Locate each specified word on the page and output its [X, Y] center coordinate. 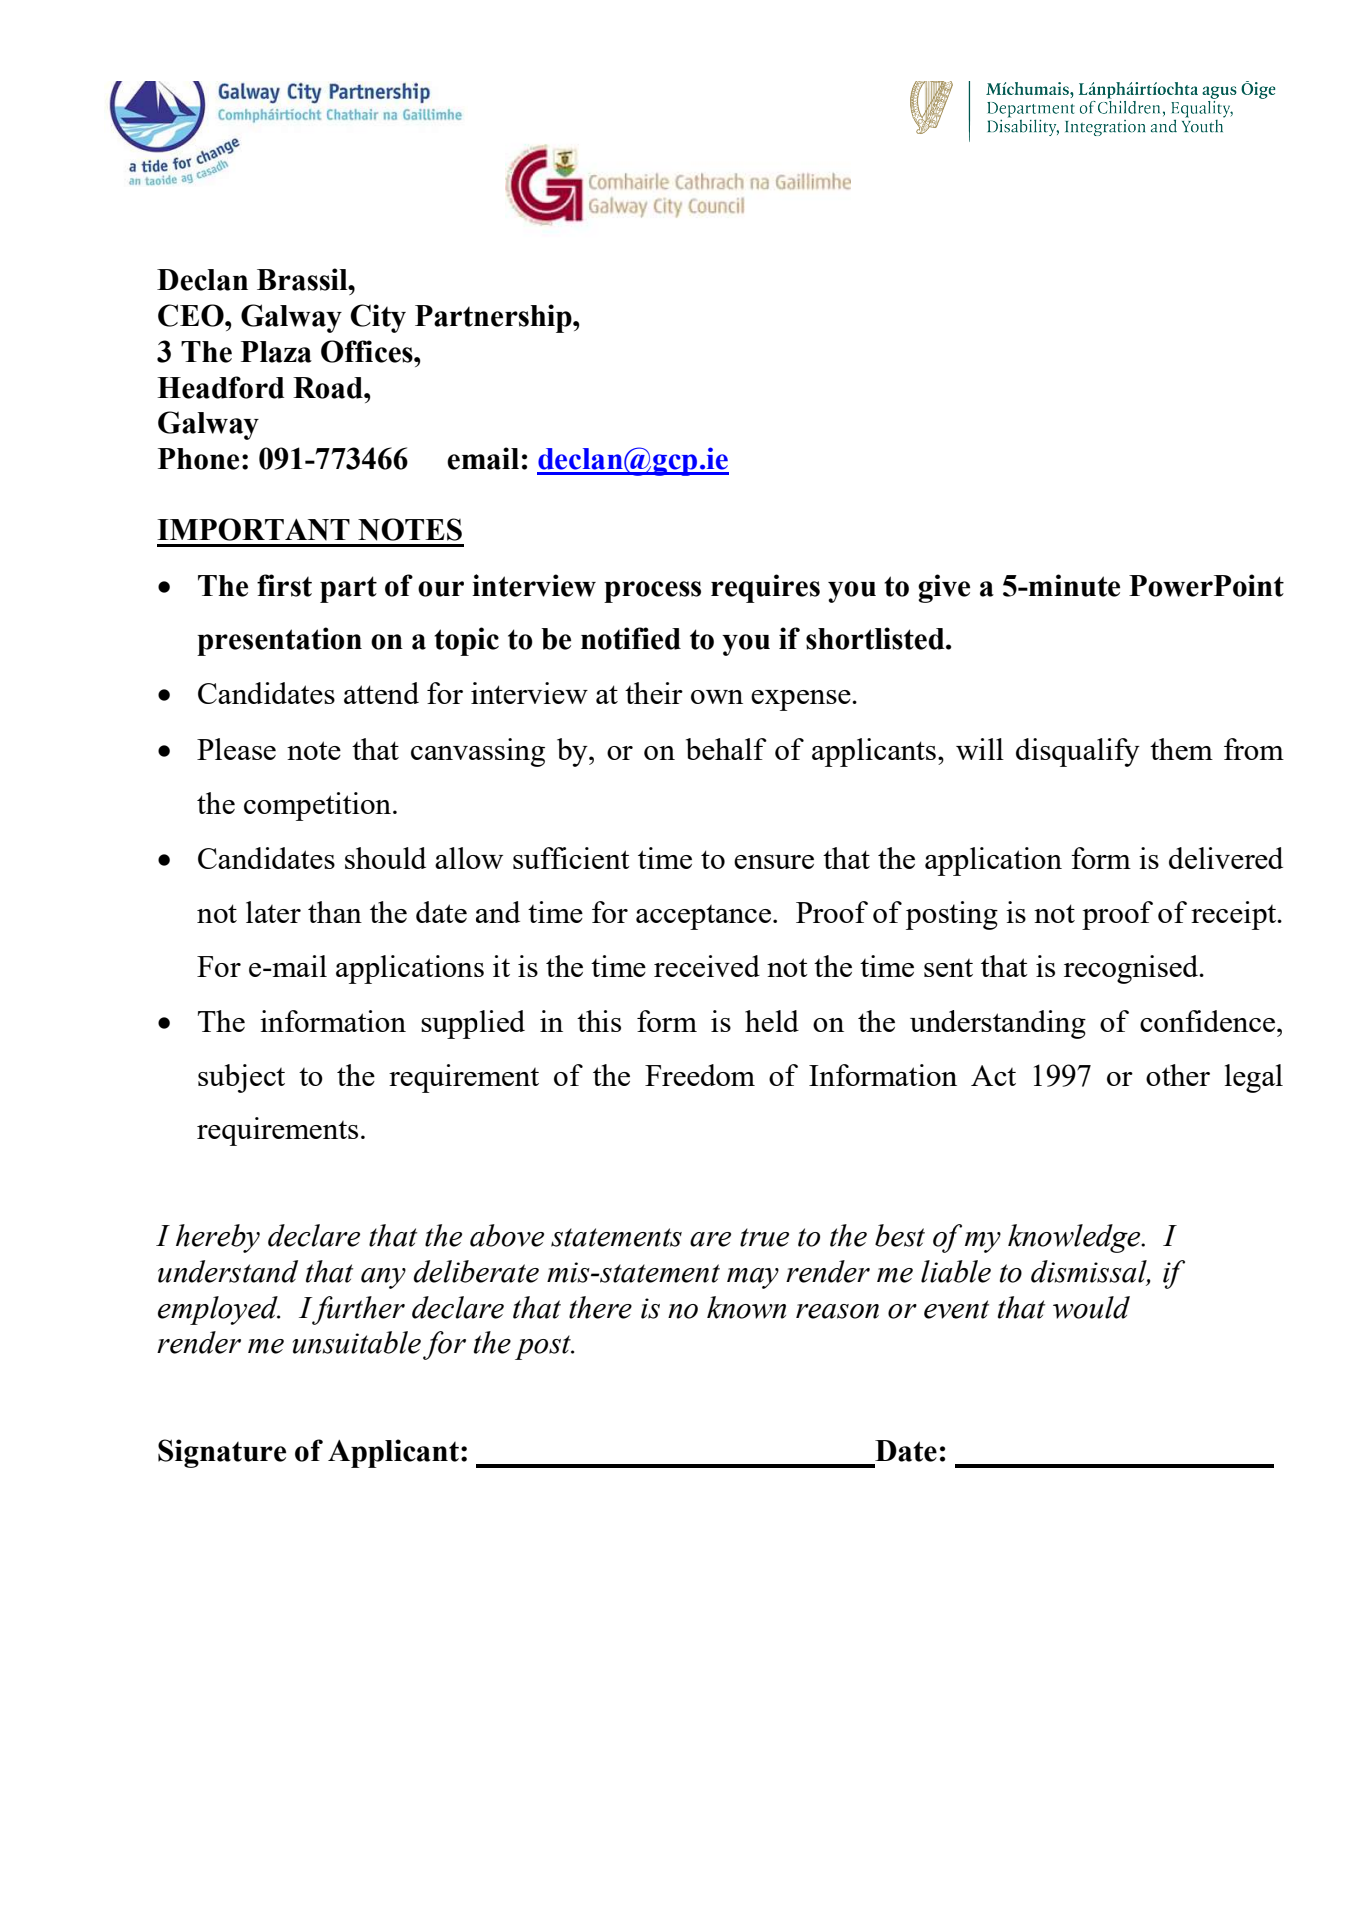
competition [317, 806]
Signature [222, 1453]
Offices [368, 351]
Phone [198, 459]
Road [329, 388]
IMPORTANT [253, 529]
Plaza [276, 352]
